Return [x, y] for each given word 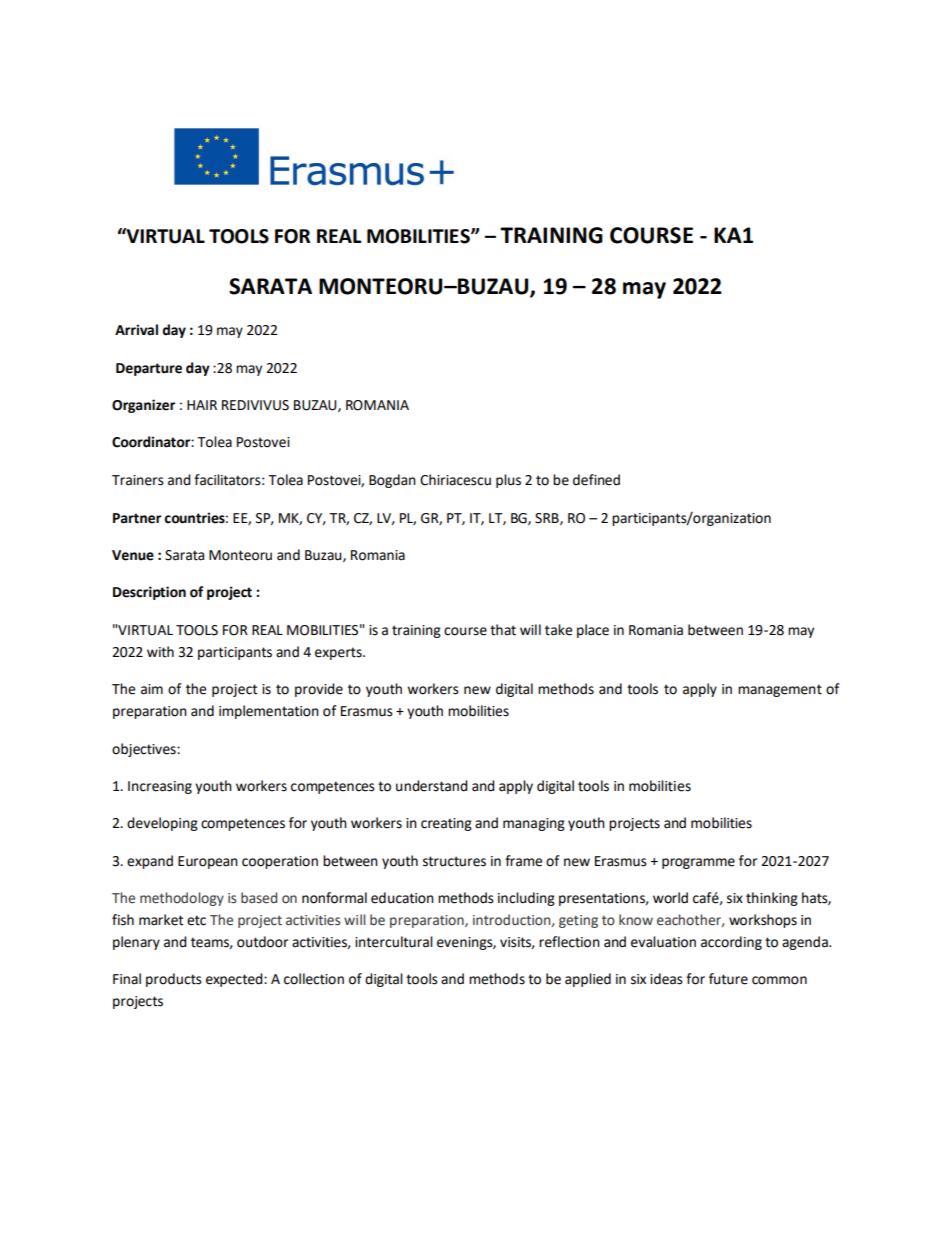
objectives [145, 750]
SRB [548, 519]
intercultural [394, 942]
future [728, 979]
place [593, 631]
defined [596, 480]
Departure [149, 369]
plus [508, 481]
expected [235, 980]
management [780, 690]
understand [432, 786]
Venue [133, 555]
